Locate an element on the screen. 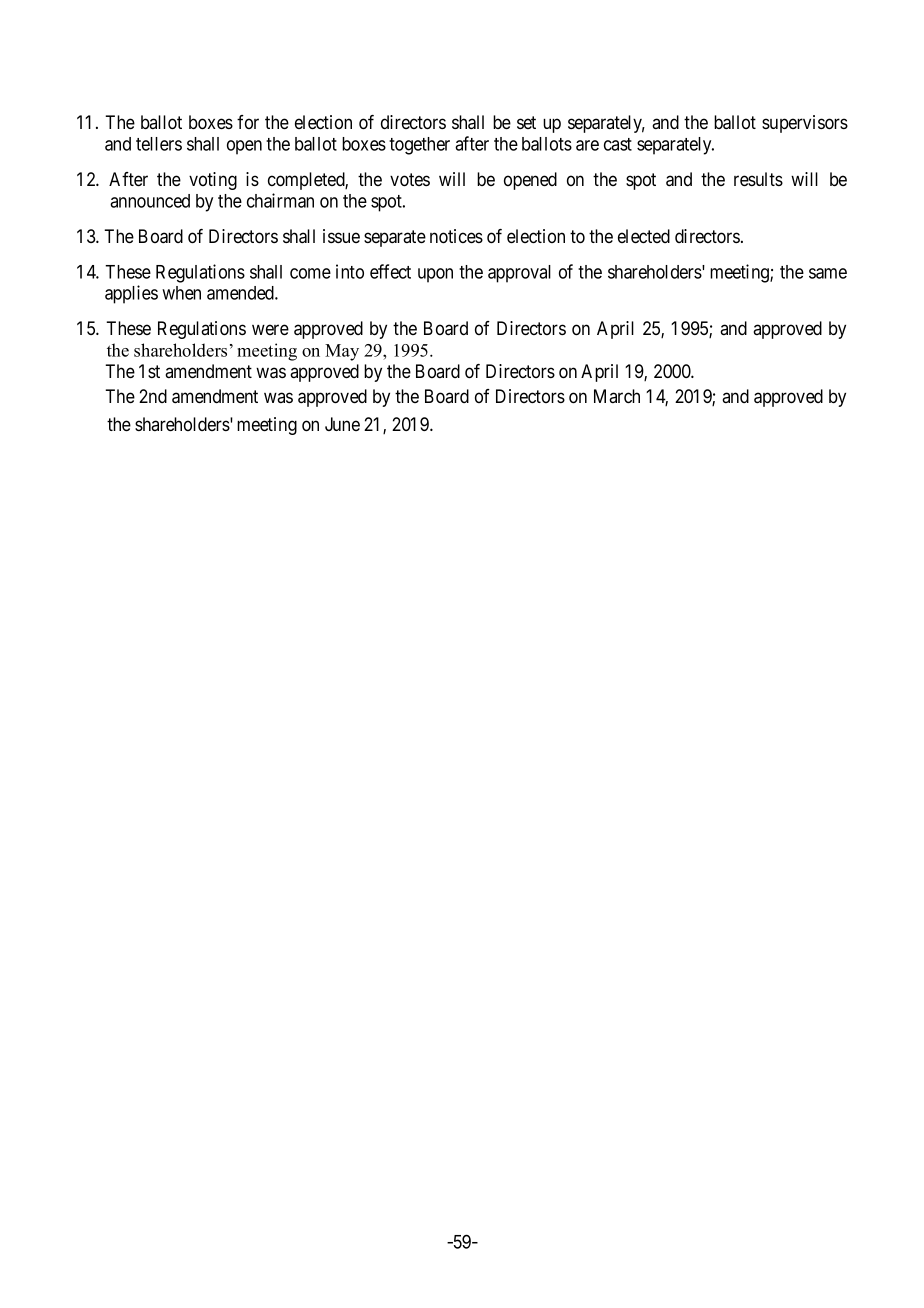 This screenshot has height=1308, width=924. results is located at coordinates (758, 179).
